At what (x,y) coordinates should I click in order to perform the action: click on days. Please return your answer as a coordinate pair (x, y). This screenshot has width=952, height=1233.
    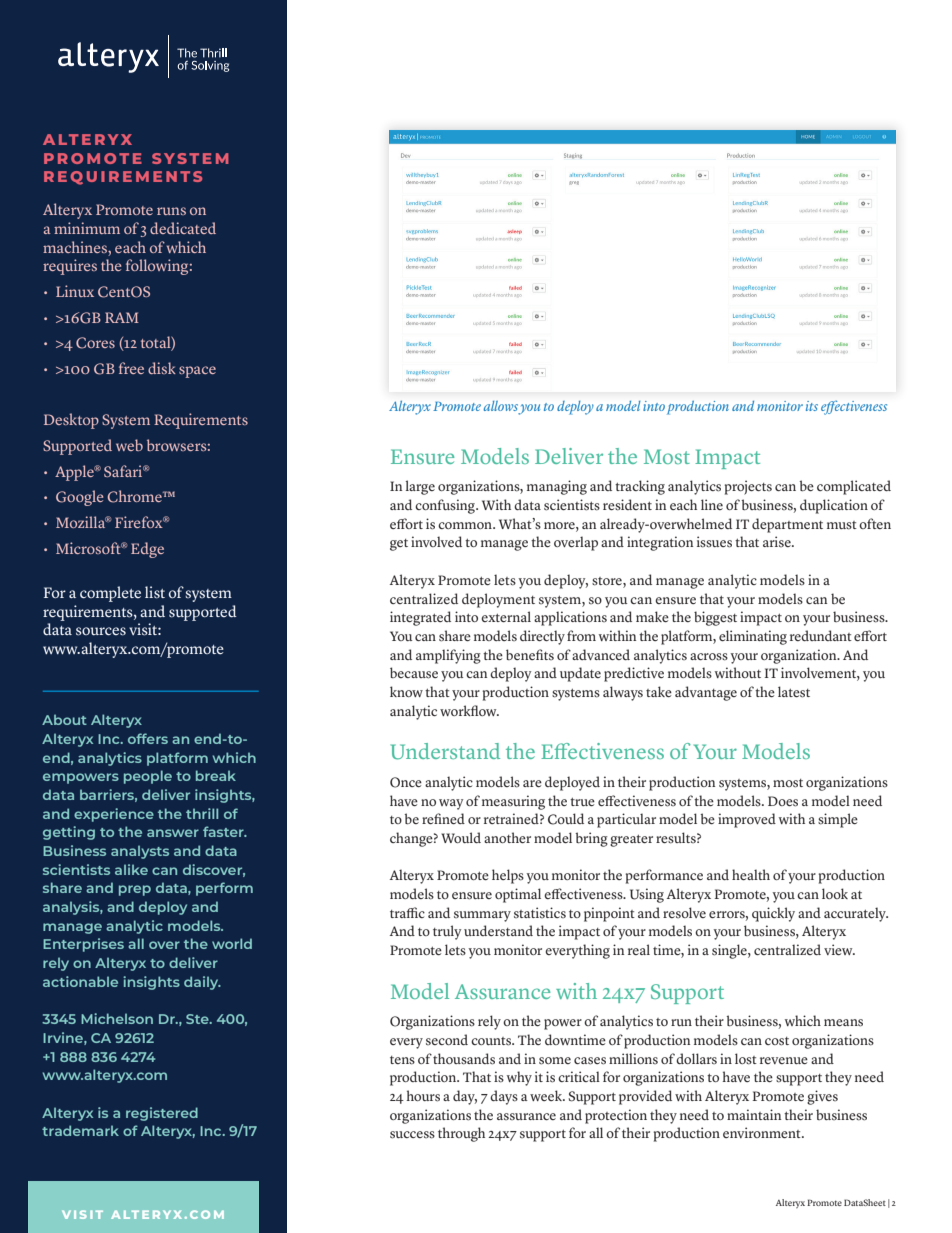
    Looking at the image, I should click on (504, 1097).
